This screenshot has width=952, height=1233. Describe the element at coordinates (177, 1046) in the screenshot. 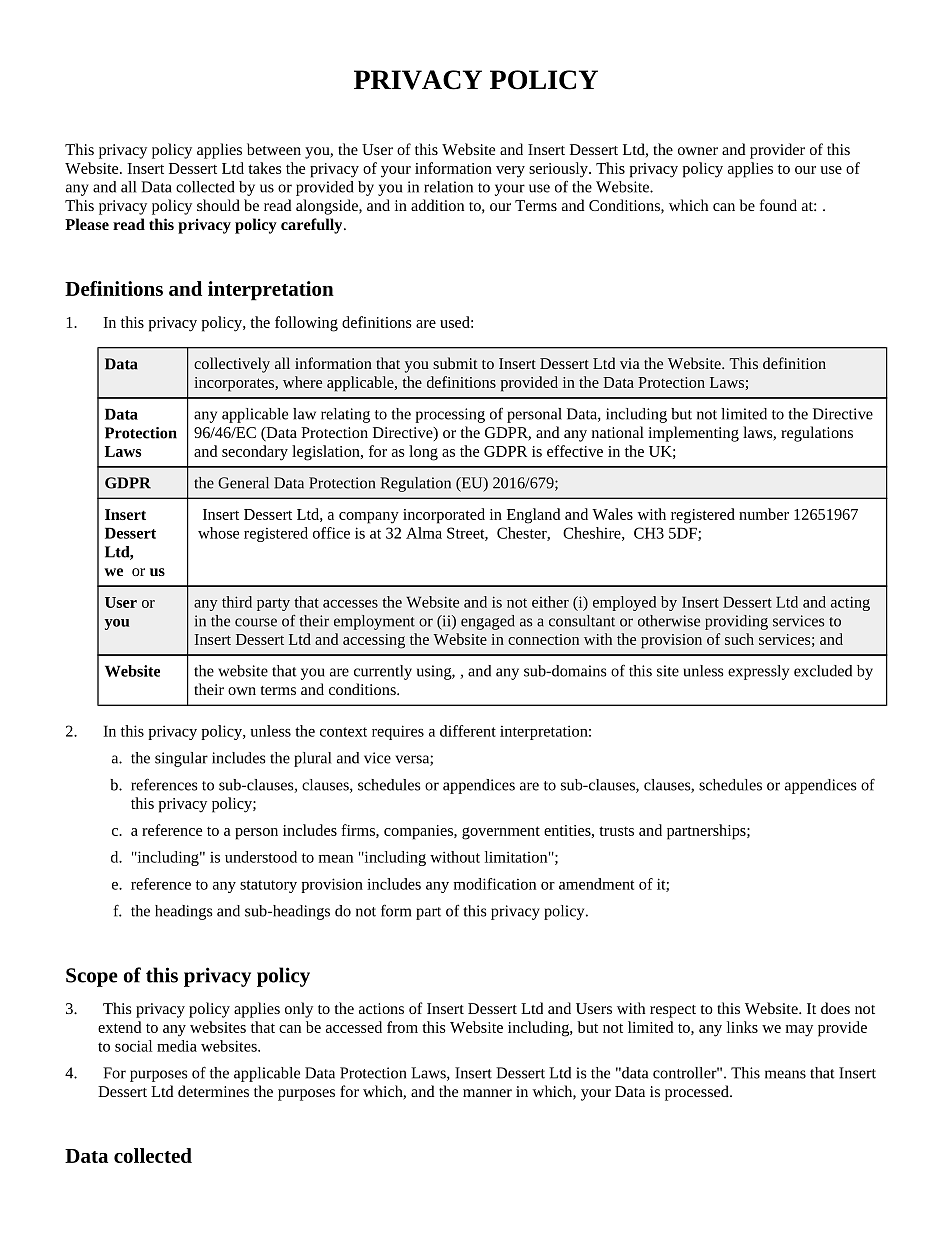

I see `media` at that location.
